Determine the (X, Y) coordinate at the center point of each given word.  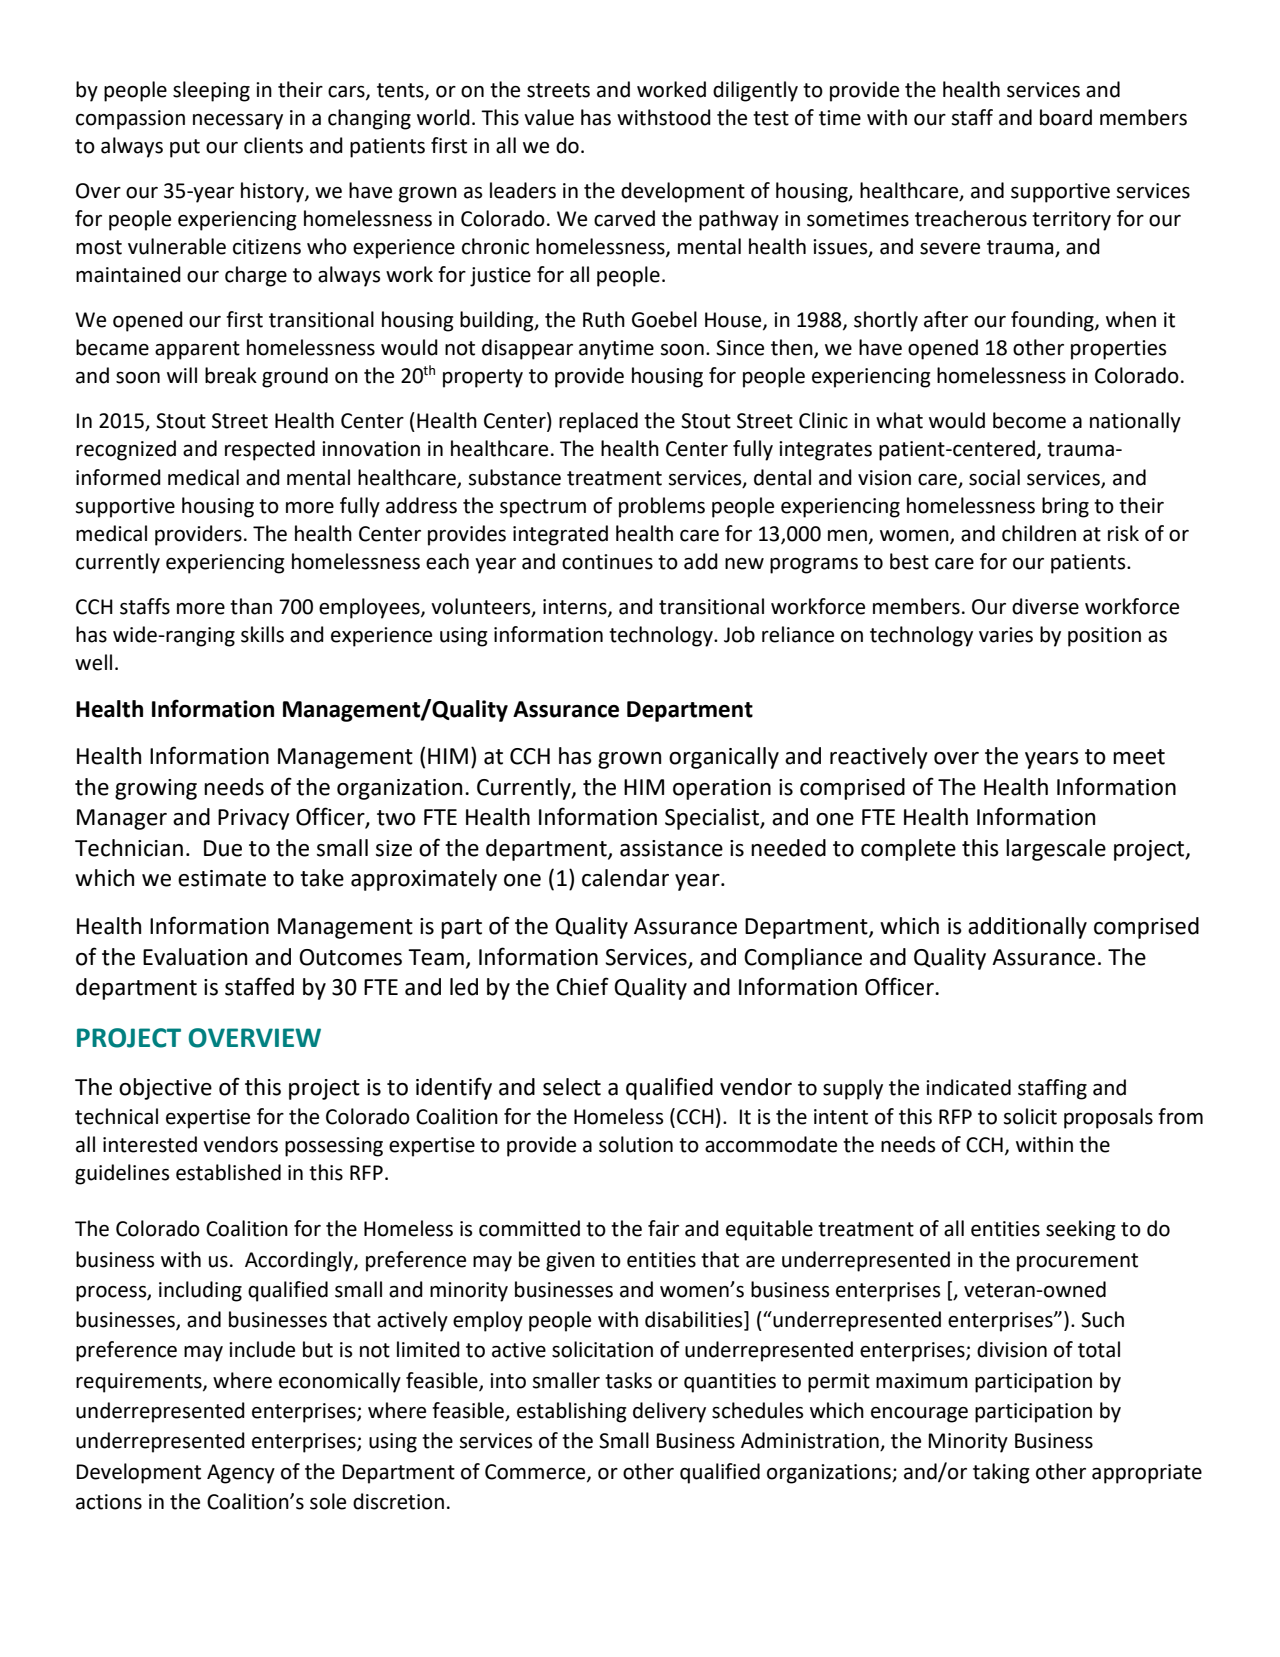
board (1066, 117)
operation (722, 789)
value (549, 117)
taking (1001, 1473)
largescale (1056, 850)
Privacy (254, 819)
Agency (241, 1474)
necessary (238, 122)
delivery (669, 1412)
